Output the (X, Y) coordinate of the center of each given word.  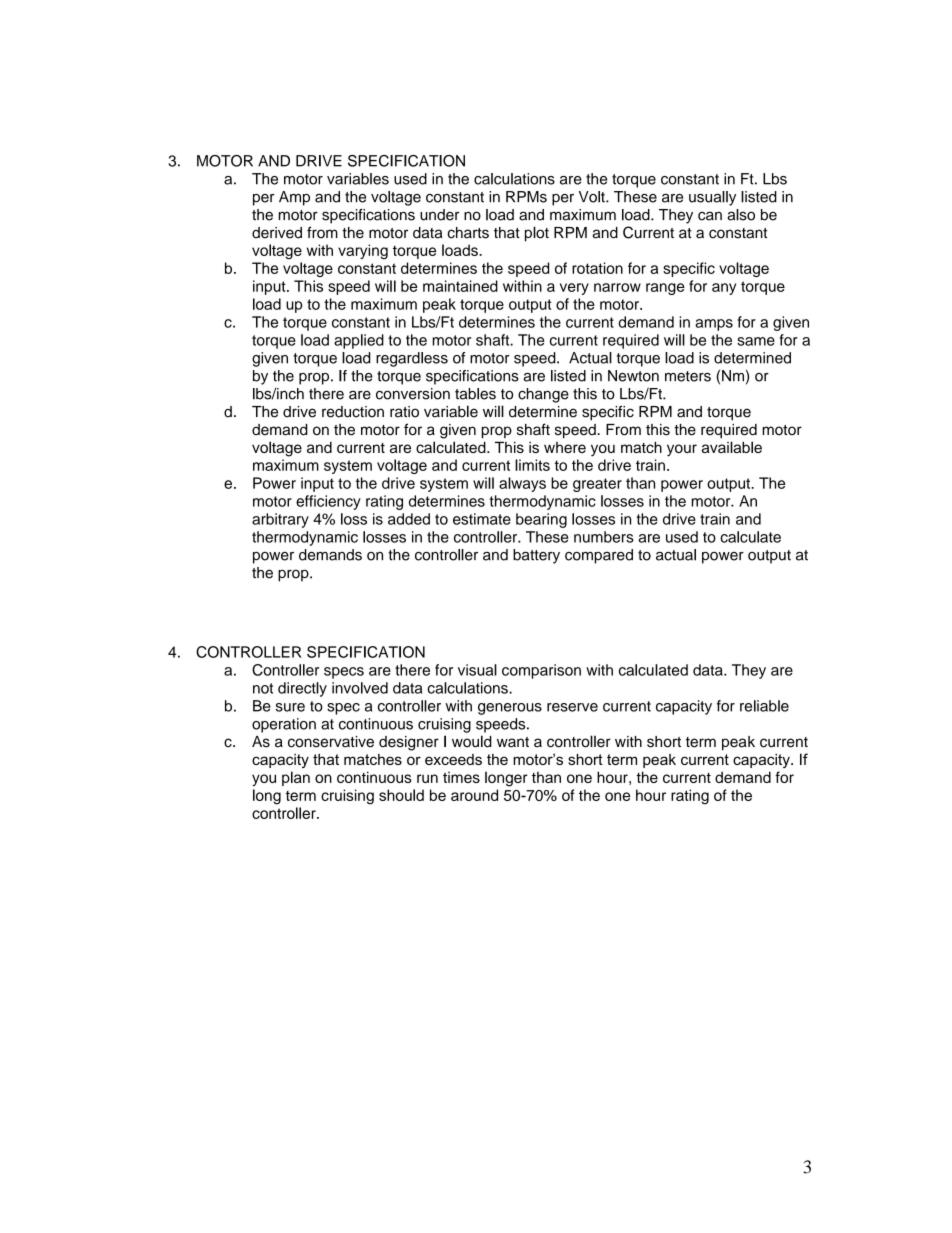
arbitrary (280, 520)
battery (536, 556)
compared (599, 556)
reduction (353, 412)
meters (688, 376)
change (543, 395)
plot (537, 234)
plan (296, 778)
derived (277, 233)
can (710, 216)
